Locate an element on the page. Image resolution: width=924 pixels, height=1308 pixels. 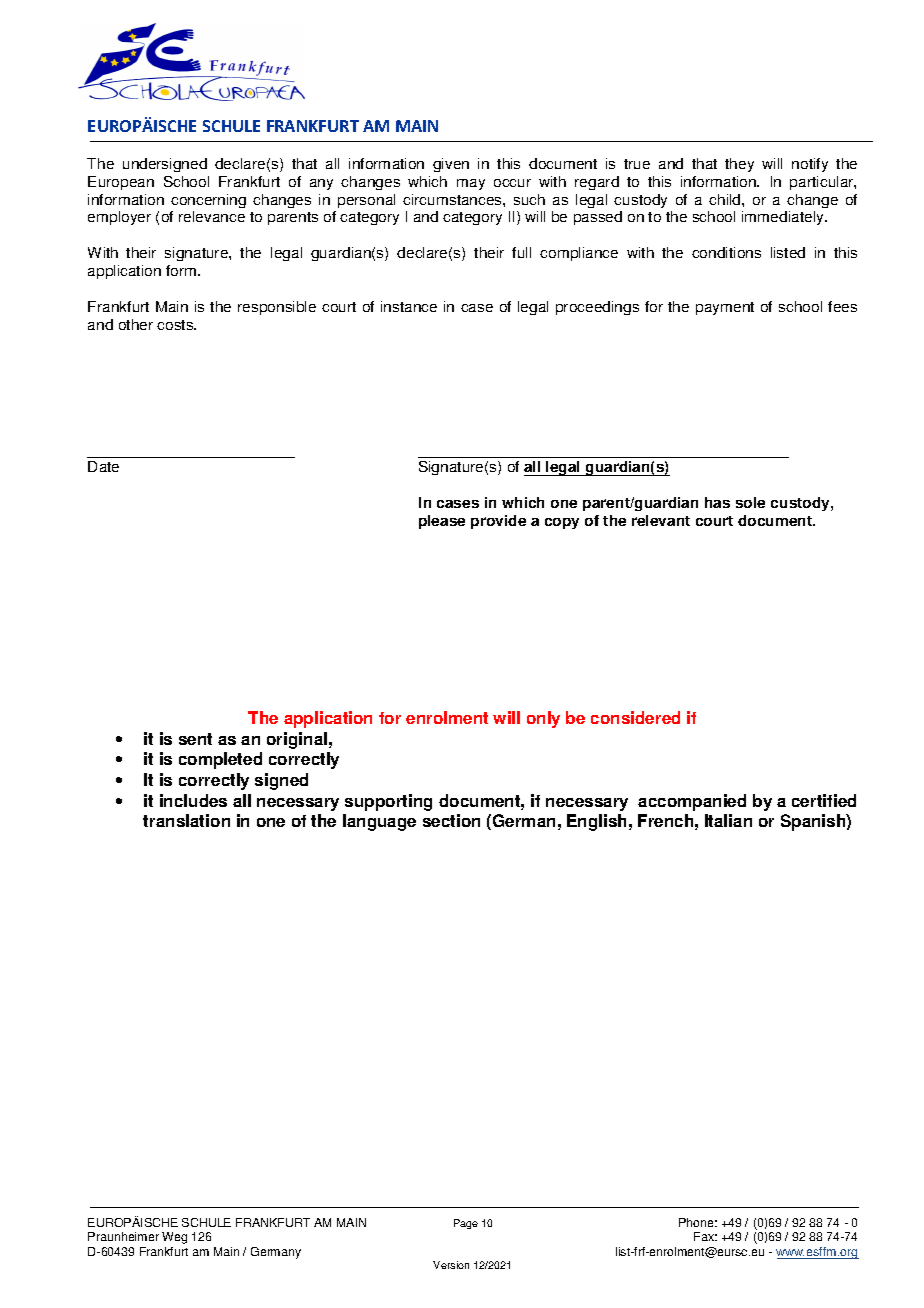
considered is located at coordinates (635, 717).
